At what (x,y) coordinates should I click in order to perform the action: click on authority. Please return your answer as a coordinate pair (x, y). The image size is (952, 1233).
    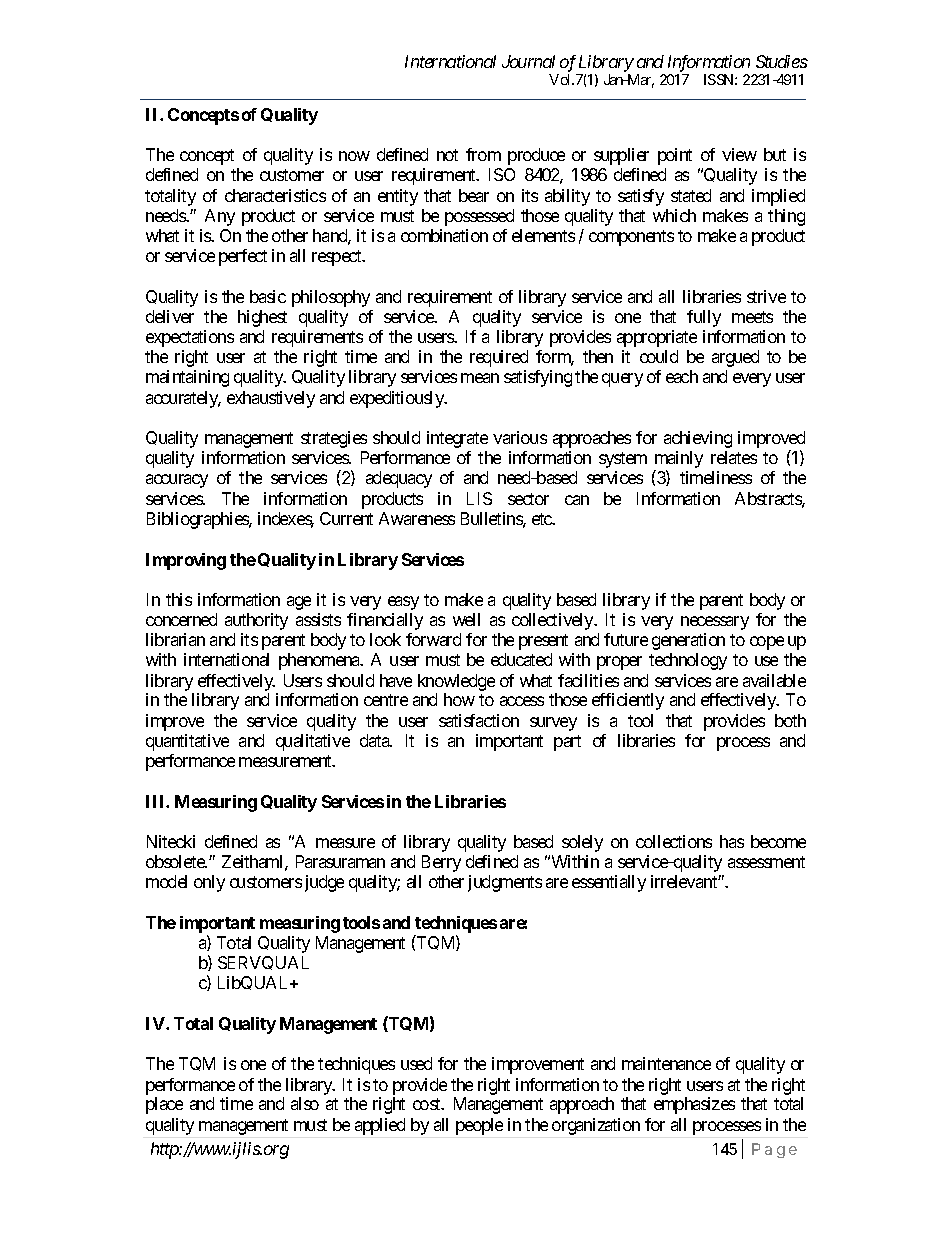
    Looking at the image, I should click on (256, 621).
